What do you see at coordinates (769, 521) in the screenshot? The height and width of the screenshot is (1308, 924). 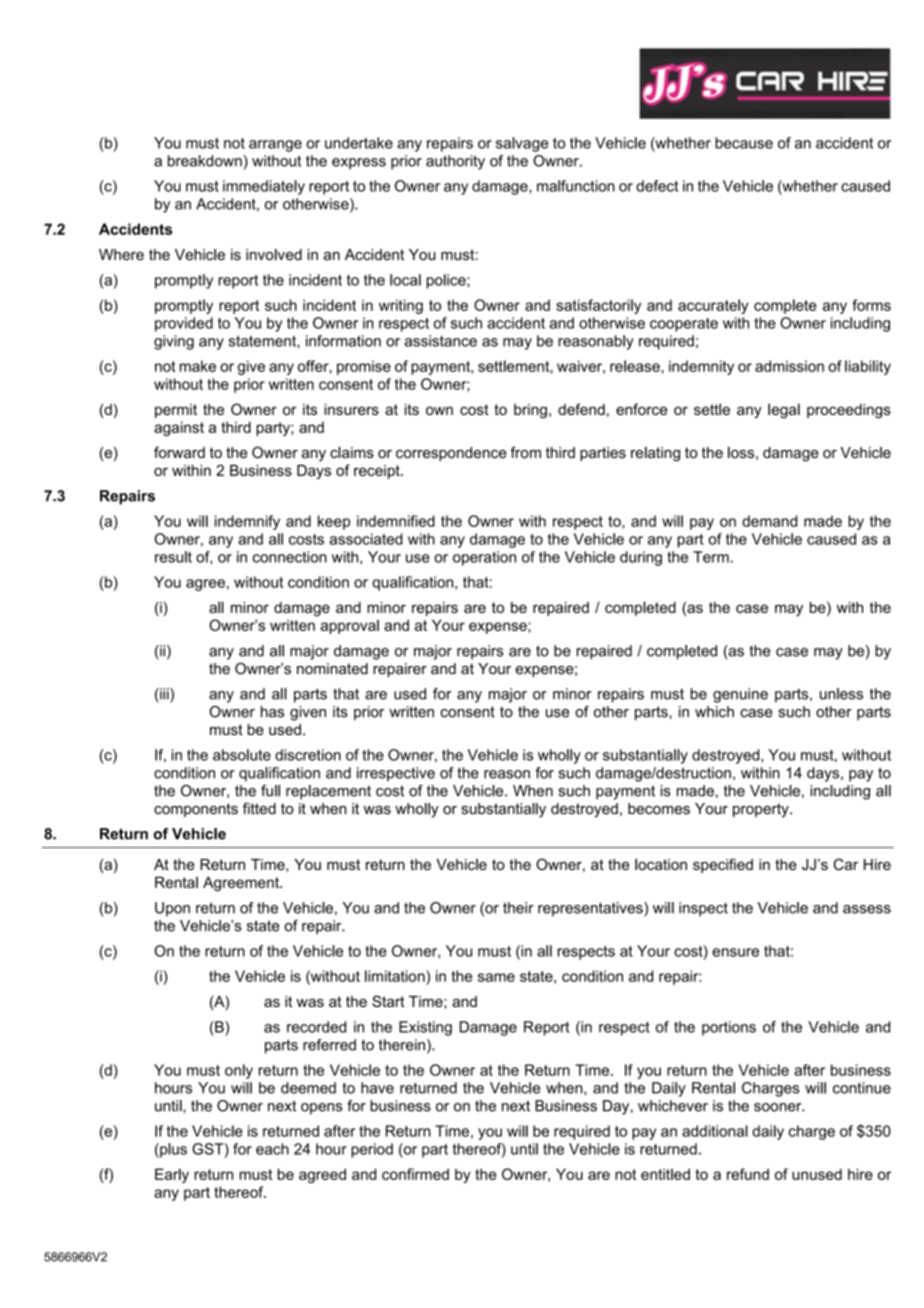 I see `demand` at bounding box center [769, 521].
